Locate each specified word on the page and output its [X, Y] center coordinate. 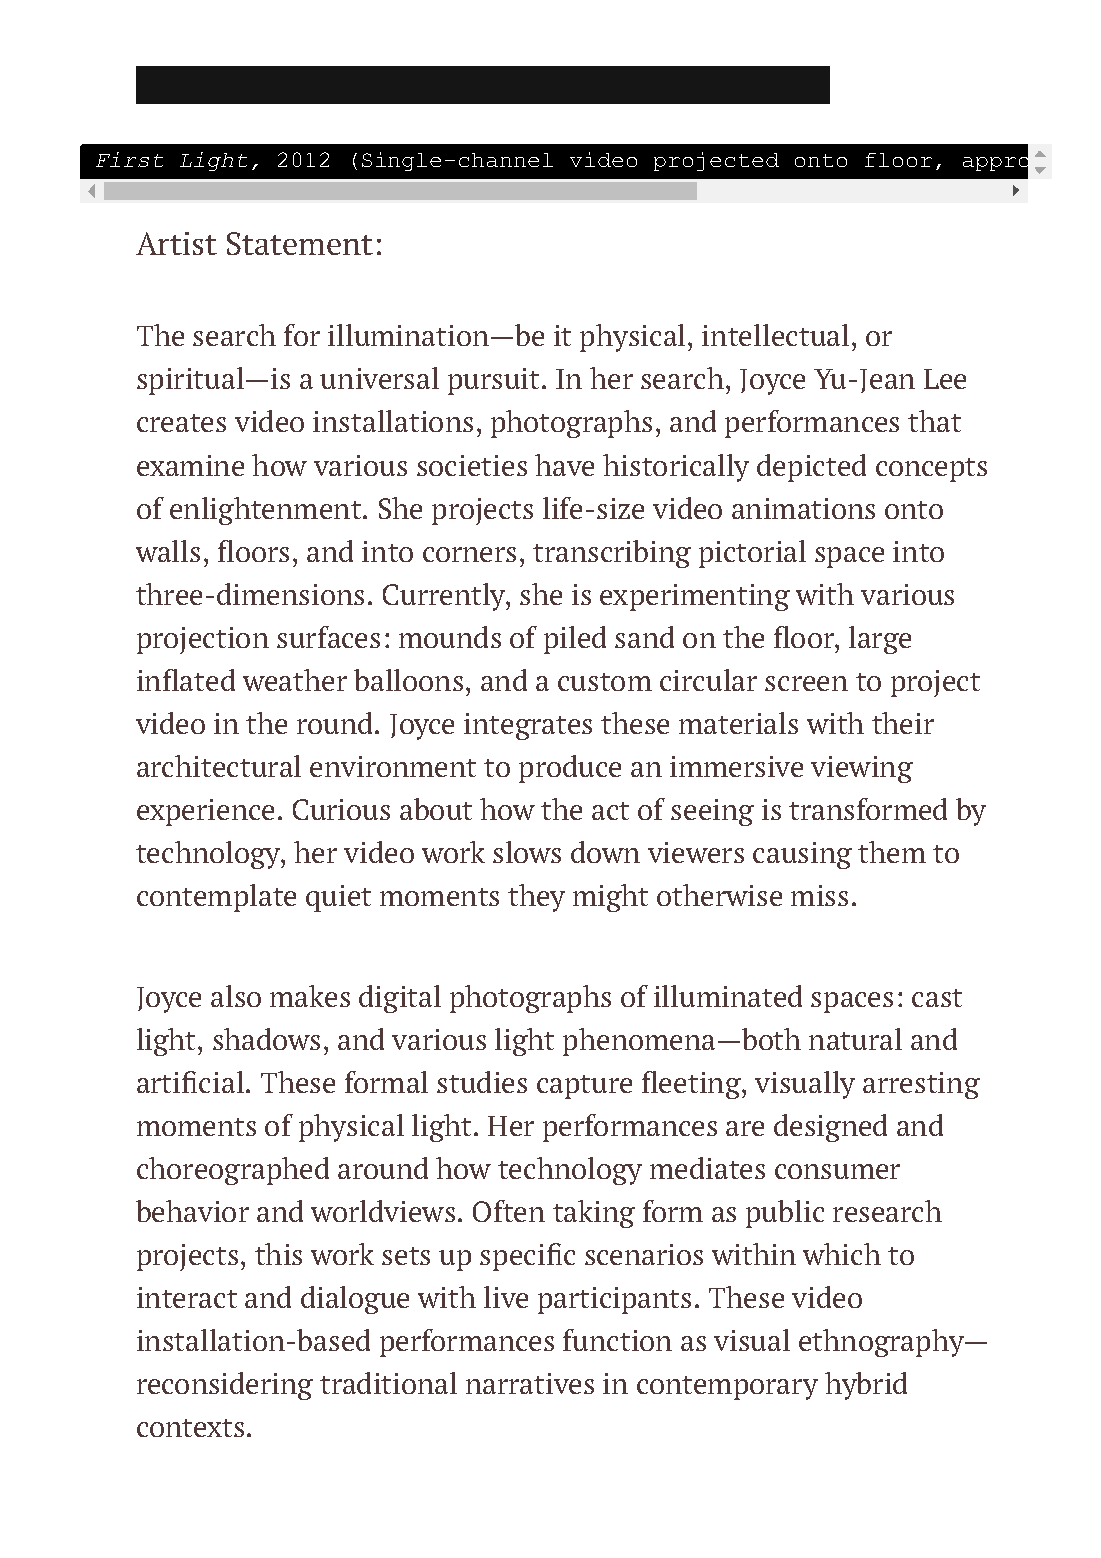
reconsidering [225, 1386]
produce [570, 769]
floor [898, 160]
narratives [530, 1383]
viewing [862, 769]
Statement [300, 243]
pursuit [495, 381]
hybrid [866, 1386]
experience [205, 812]
